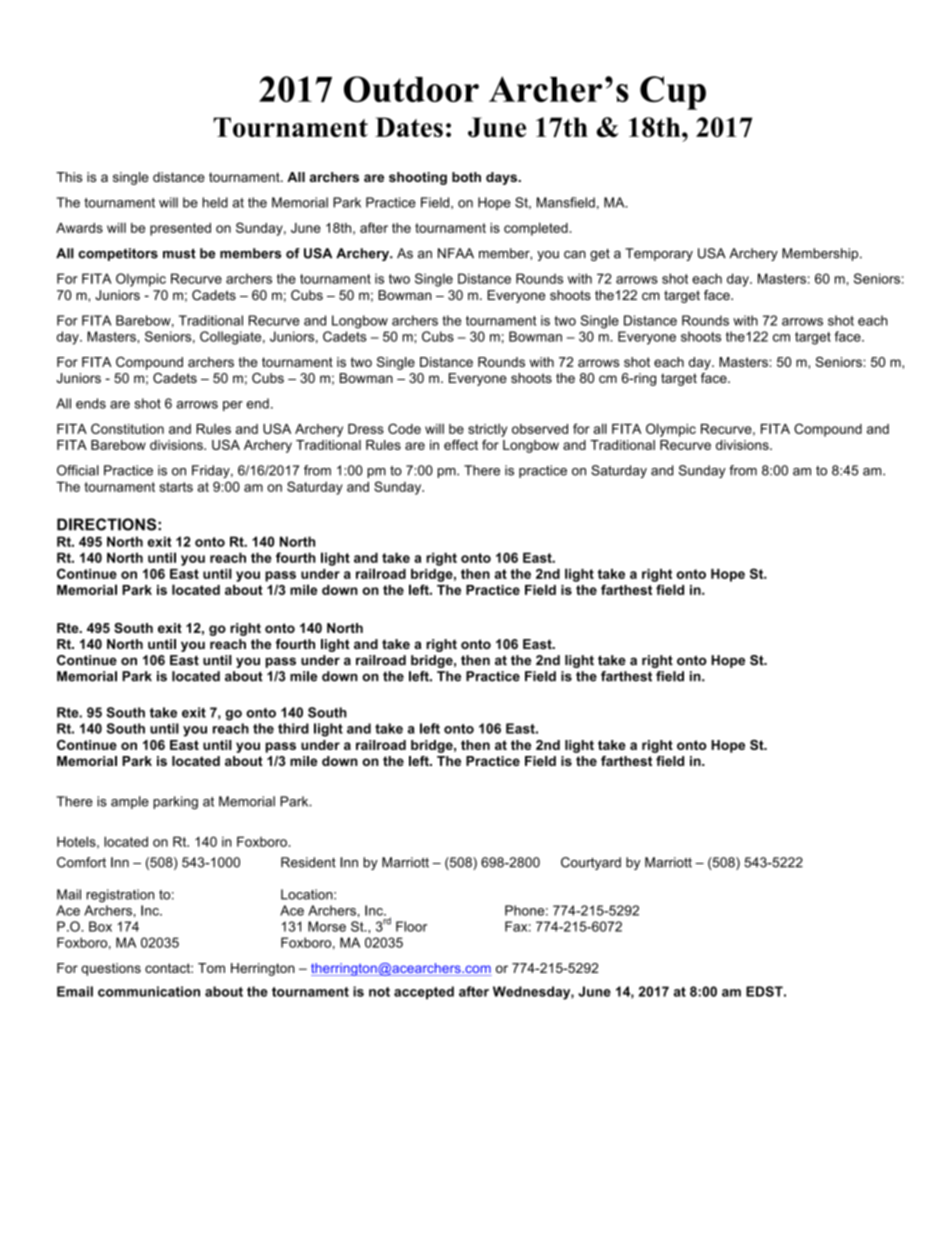  I want to click on Dress, so click(366, 429).
